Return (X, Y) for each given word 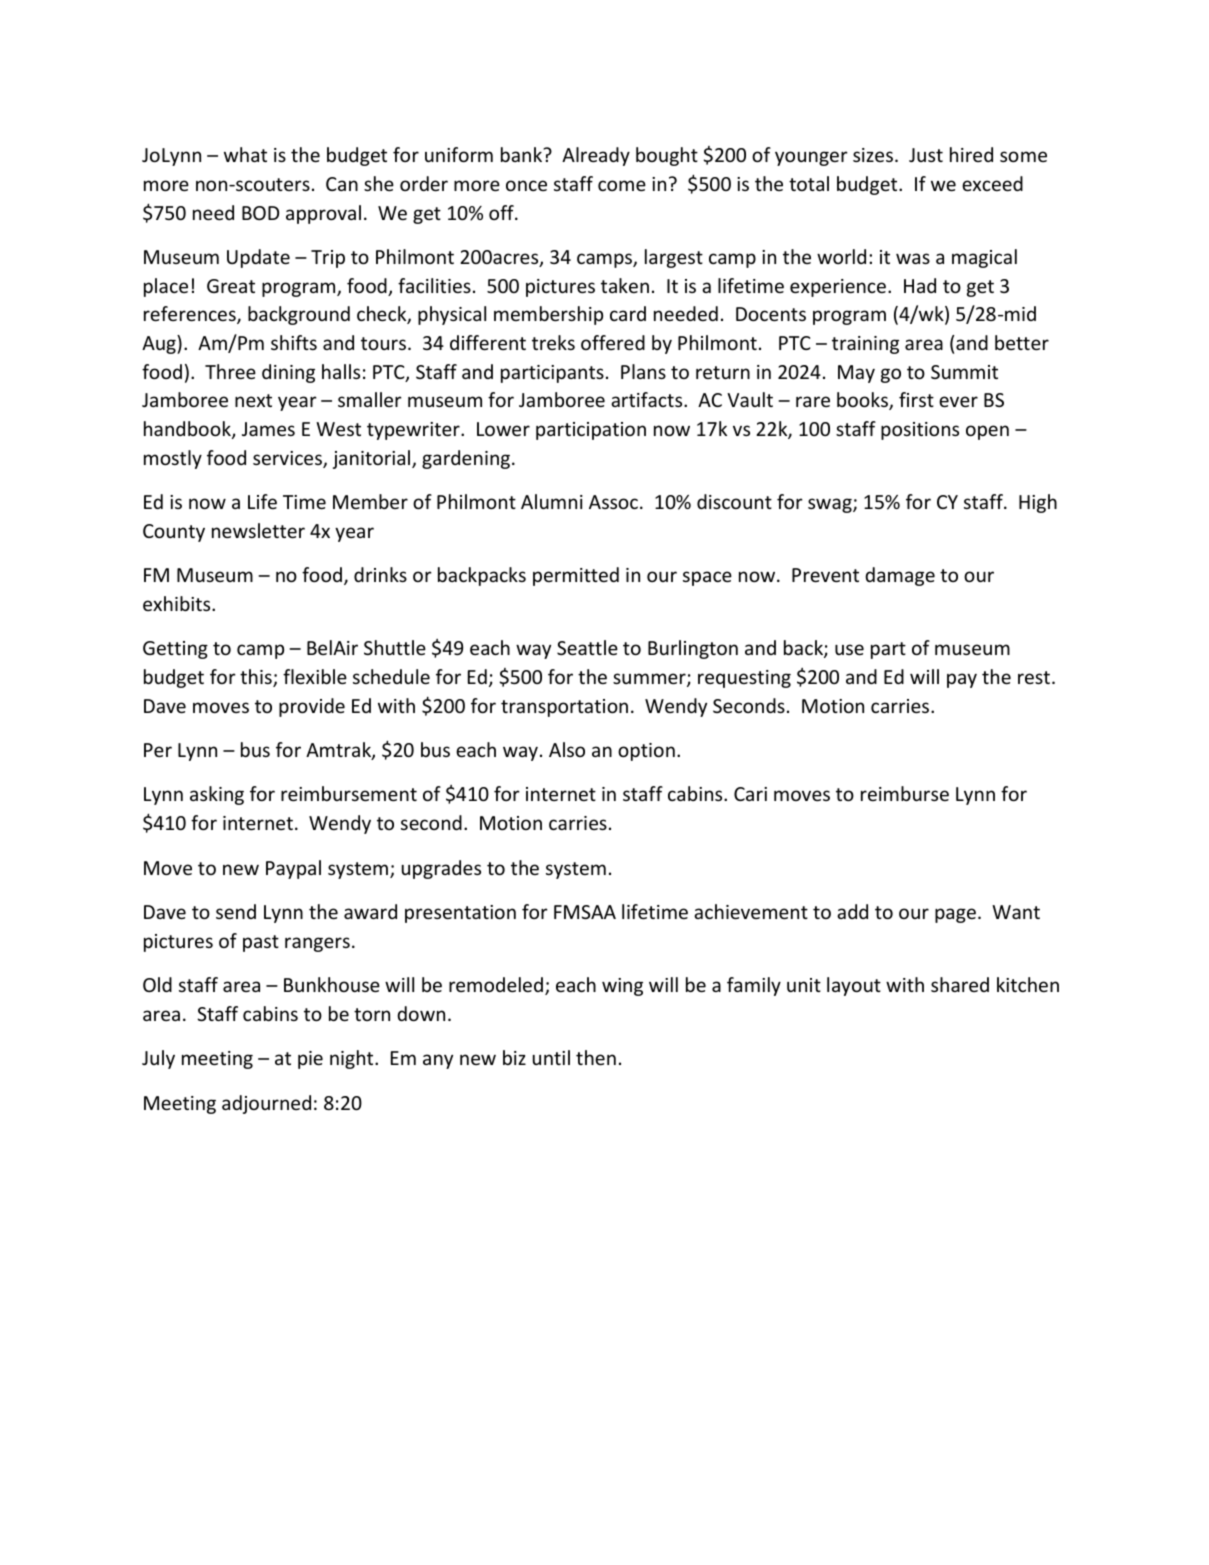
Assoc (613, 502)
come (622, 185)
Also (567, 749)
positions (920, 431)
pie (310, 1060)
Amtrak (339, 751)
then (596, 1057)
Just (926, 155)
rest (1034, 677)
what (245, 154)
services (288, 459)
